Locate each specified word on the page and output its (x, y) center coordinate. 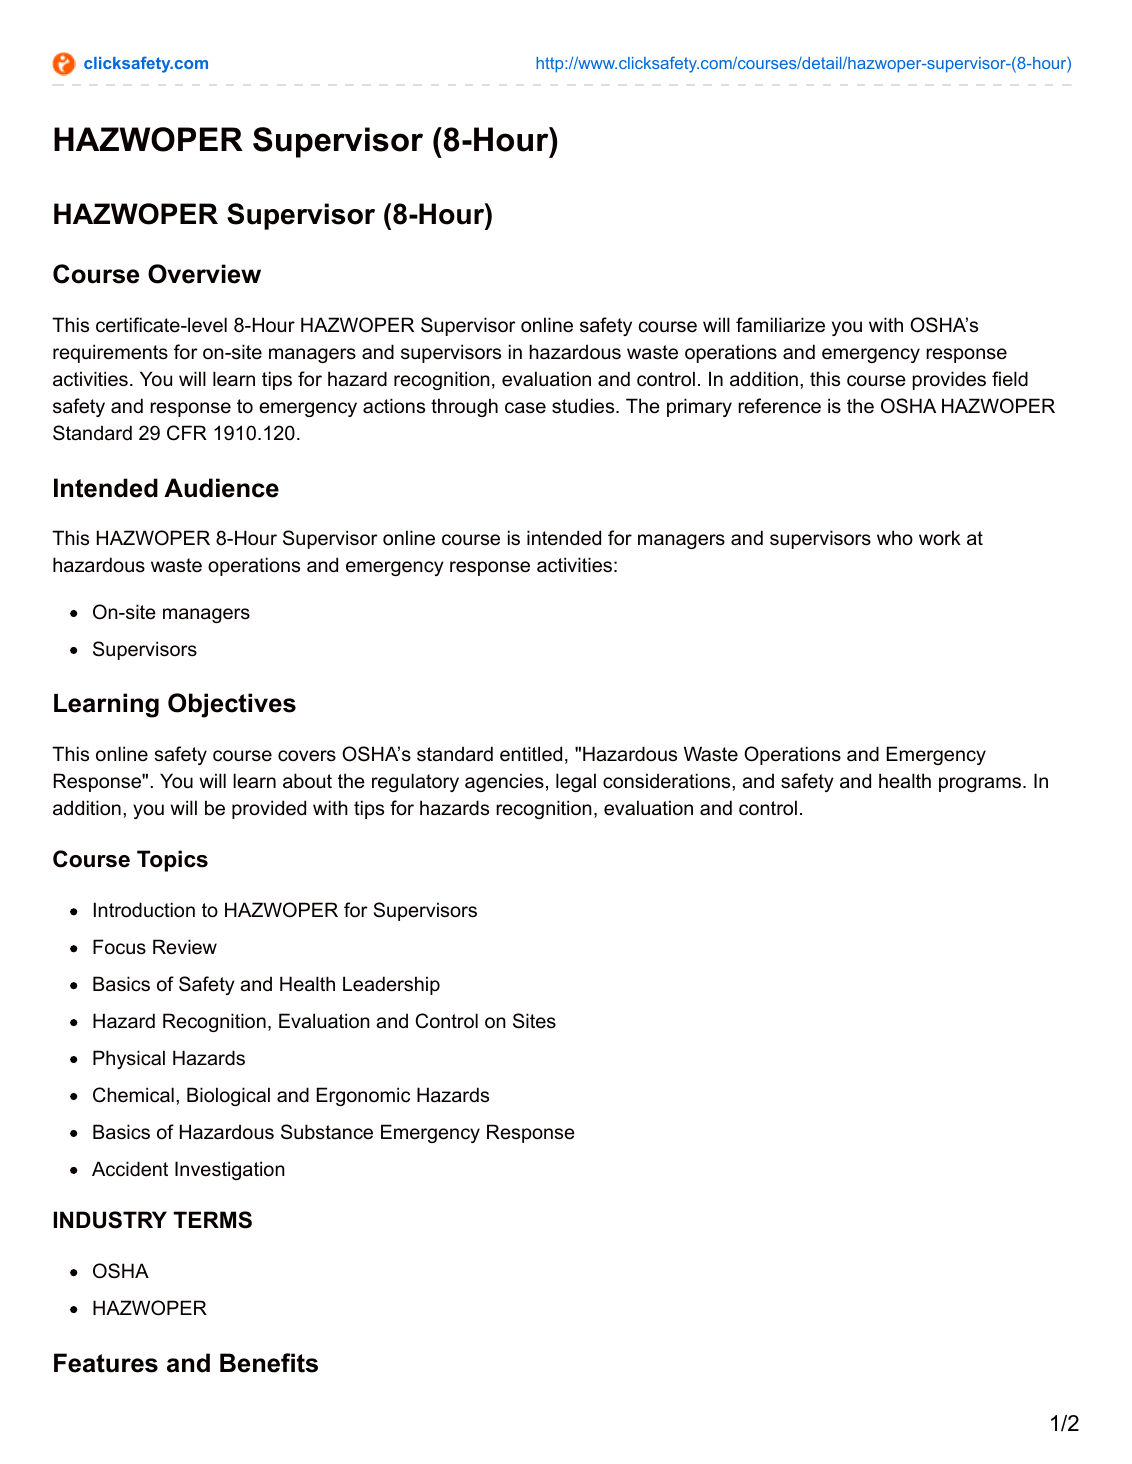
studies (584, 406)
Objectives (232, 705)
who (895, 538)
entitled (531, 754)
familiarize (780, 325)
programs (980, 784)
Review (185, 947)
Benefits (269, 1363)
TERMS (212, 1220)
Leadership (391, 985)
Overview (204, 274)
